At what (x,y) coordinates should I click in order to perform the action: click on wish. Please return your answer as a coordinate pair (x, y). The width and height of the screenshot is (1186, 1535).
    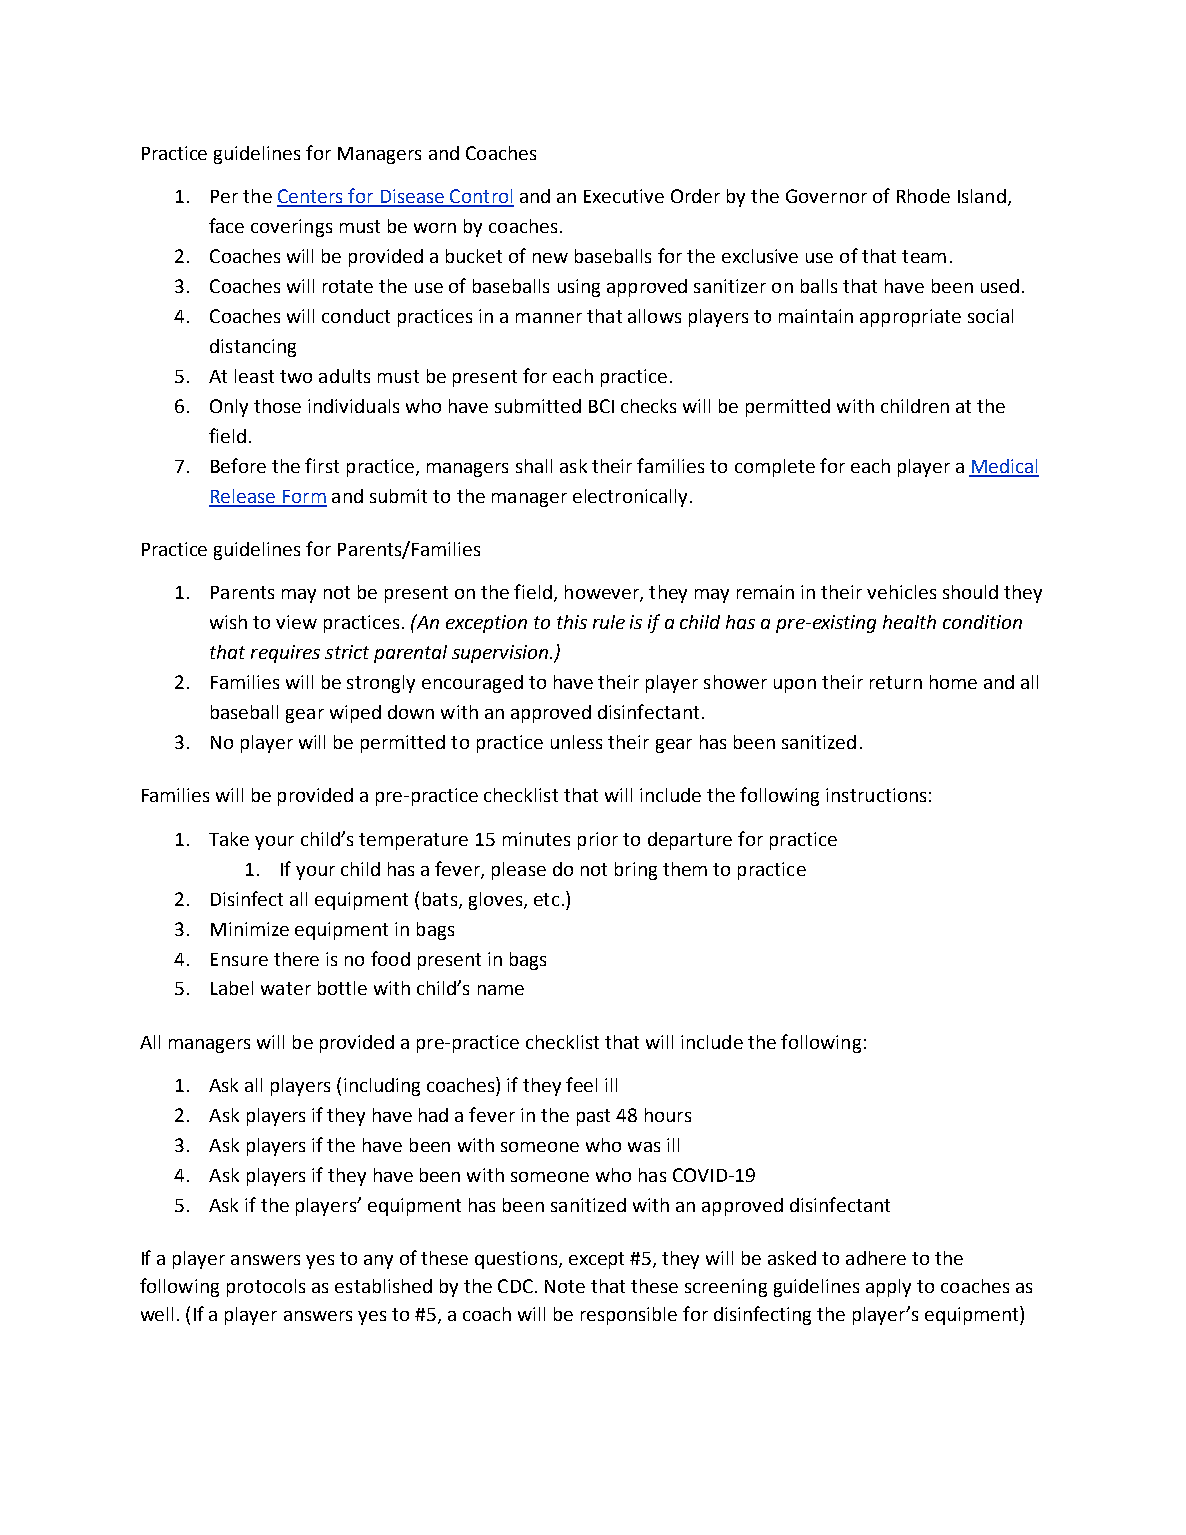
    Looking at the image, I should click on (228, 622).
